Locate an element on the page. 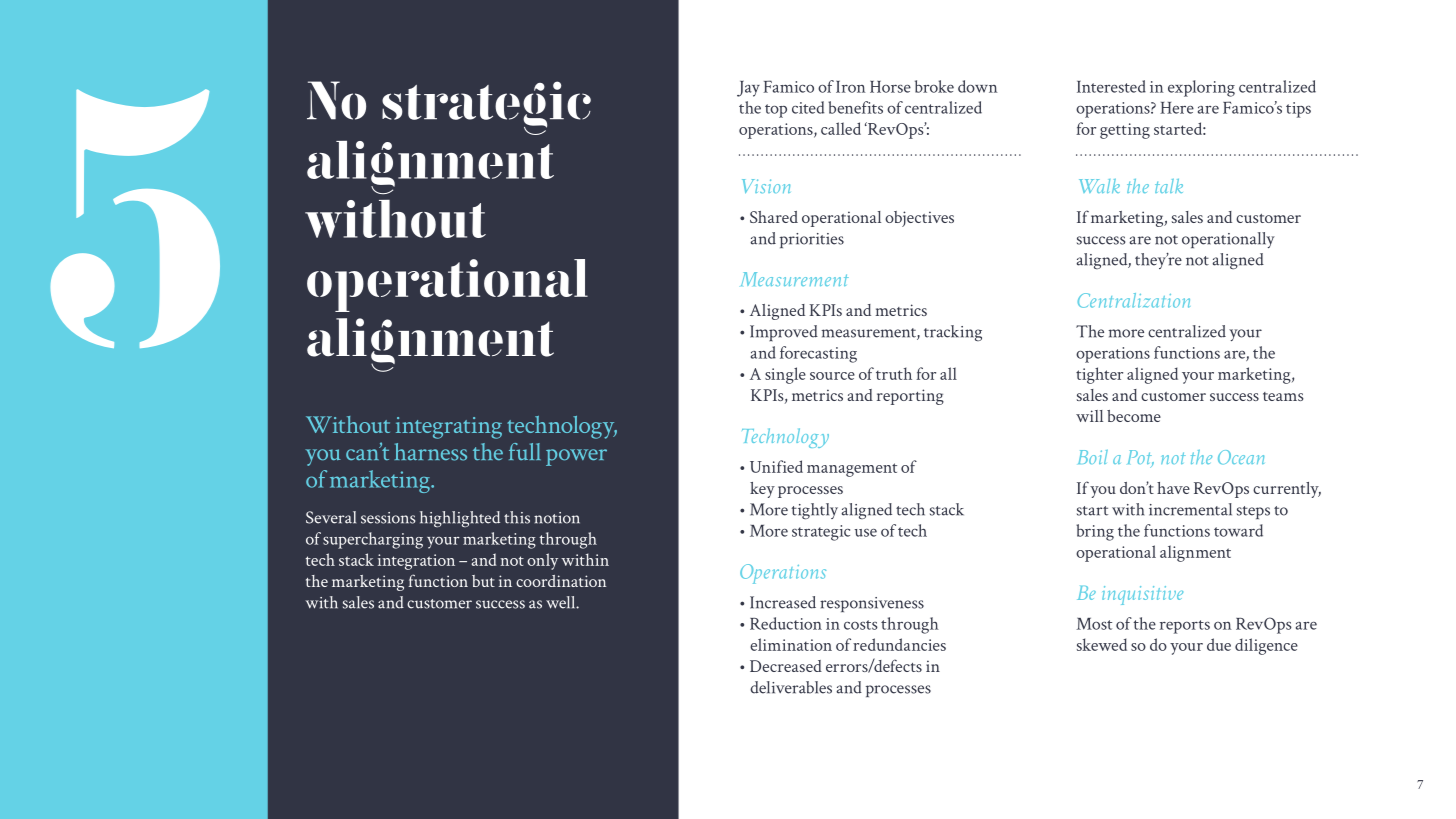 The height and width of the page is (819, 1456). cited is located at coordinates (808, 107).
